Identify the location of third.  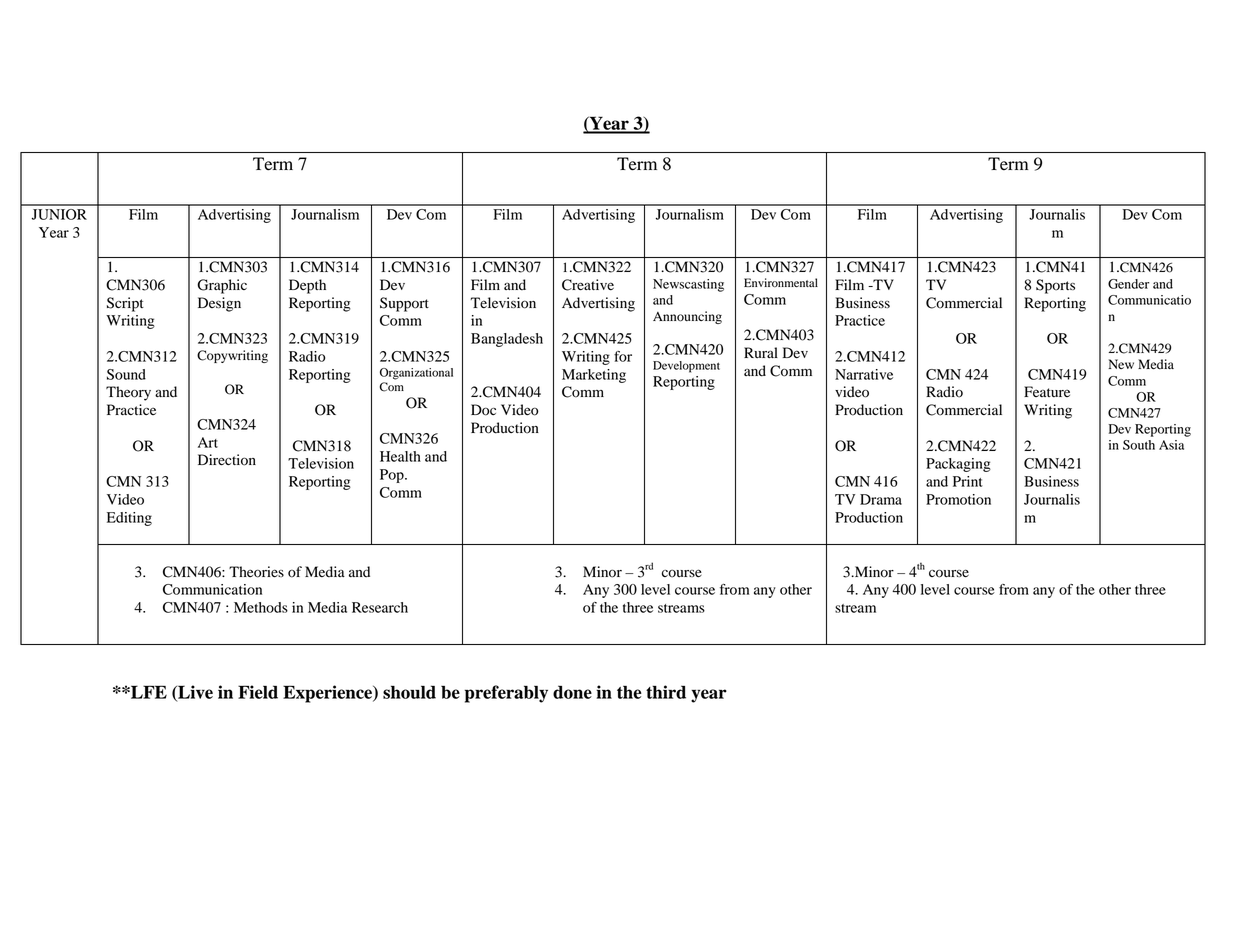
(666, 692).
